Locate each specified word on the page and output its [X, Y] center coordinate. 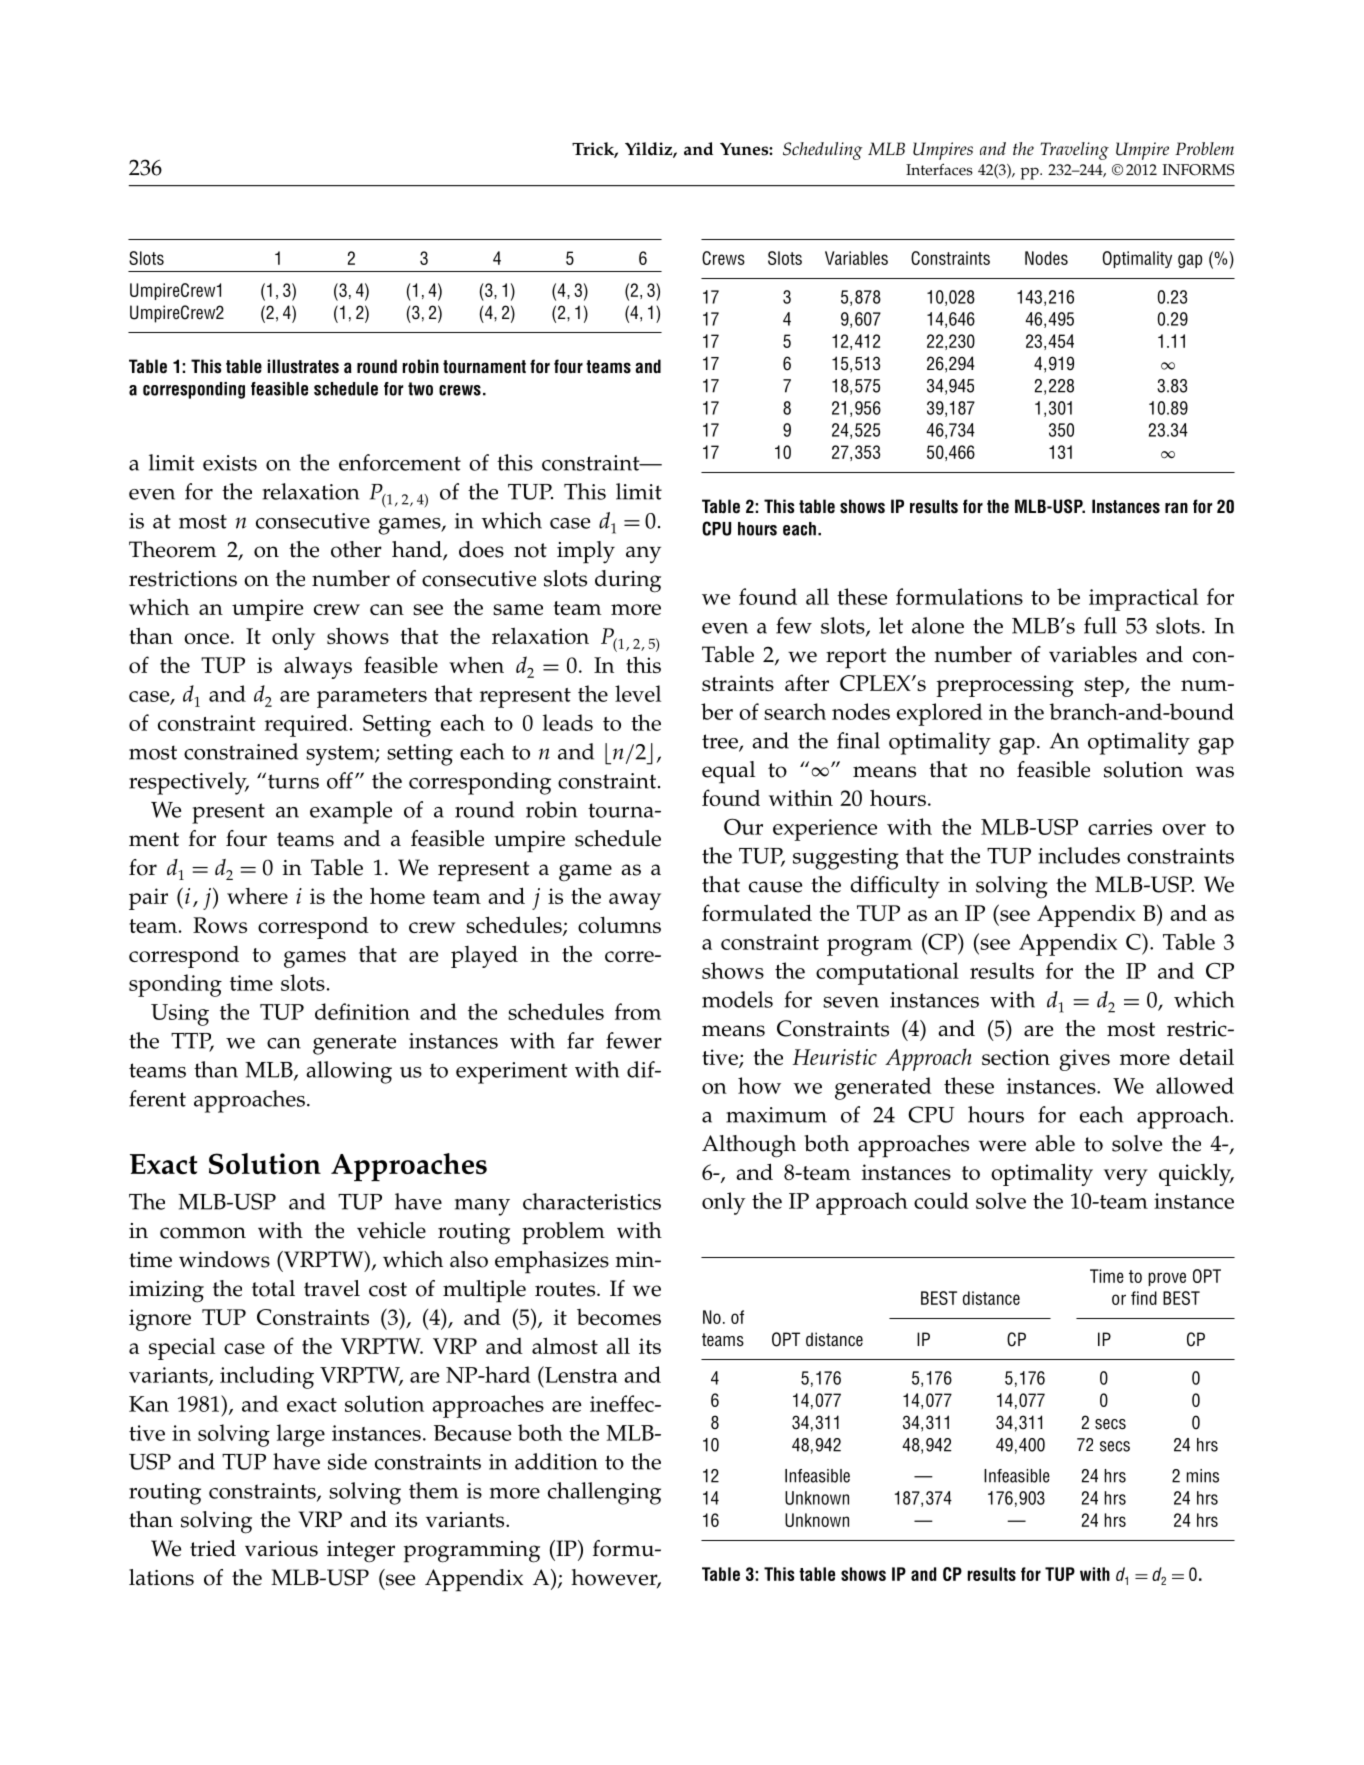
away [635, 901]
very [1126, 1177]
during [628, 581]
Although [749, 1146]
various [281, 1549]
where [257, 896]
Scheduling [823, 151]
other [356, 549]
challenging [604, 1493]
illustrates [303, 366]
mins [1203, 1476]
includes [1079, 855]
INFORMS [1198, 170]
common [203, 1233]
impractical [1143, 599]
